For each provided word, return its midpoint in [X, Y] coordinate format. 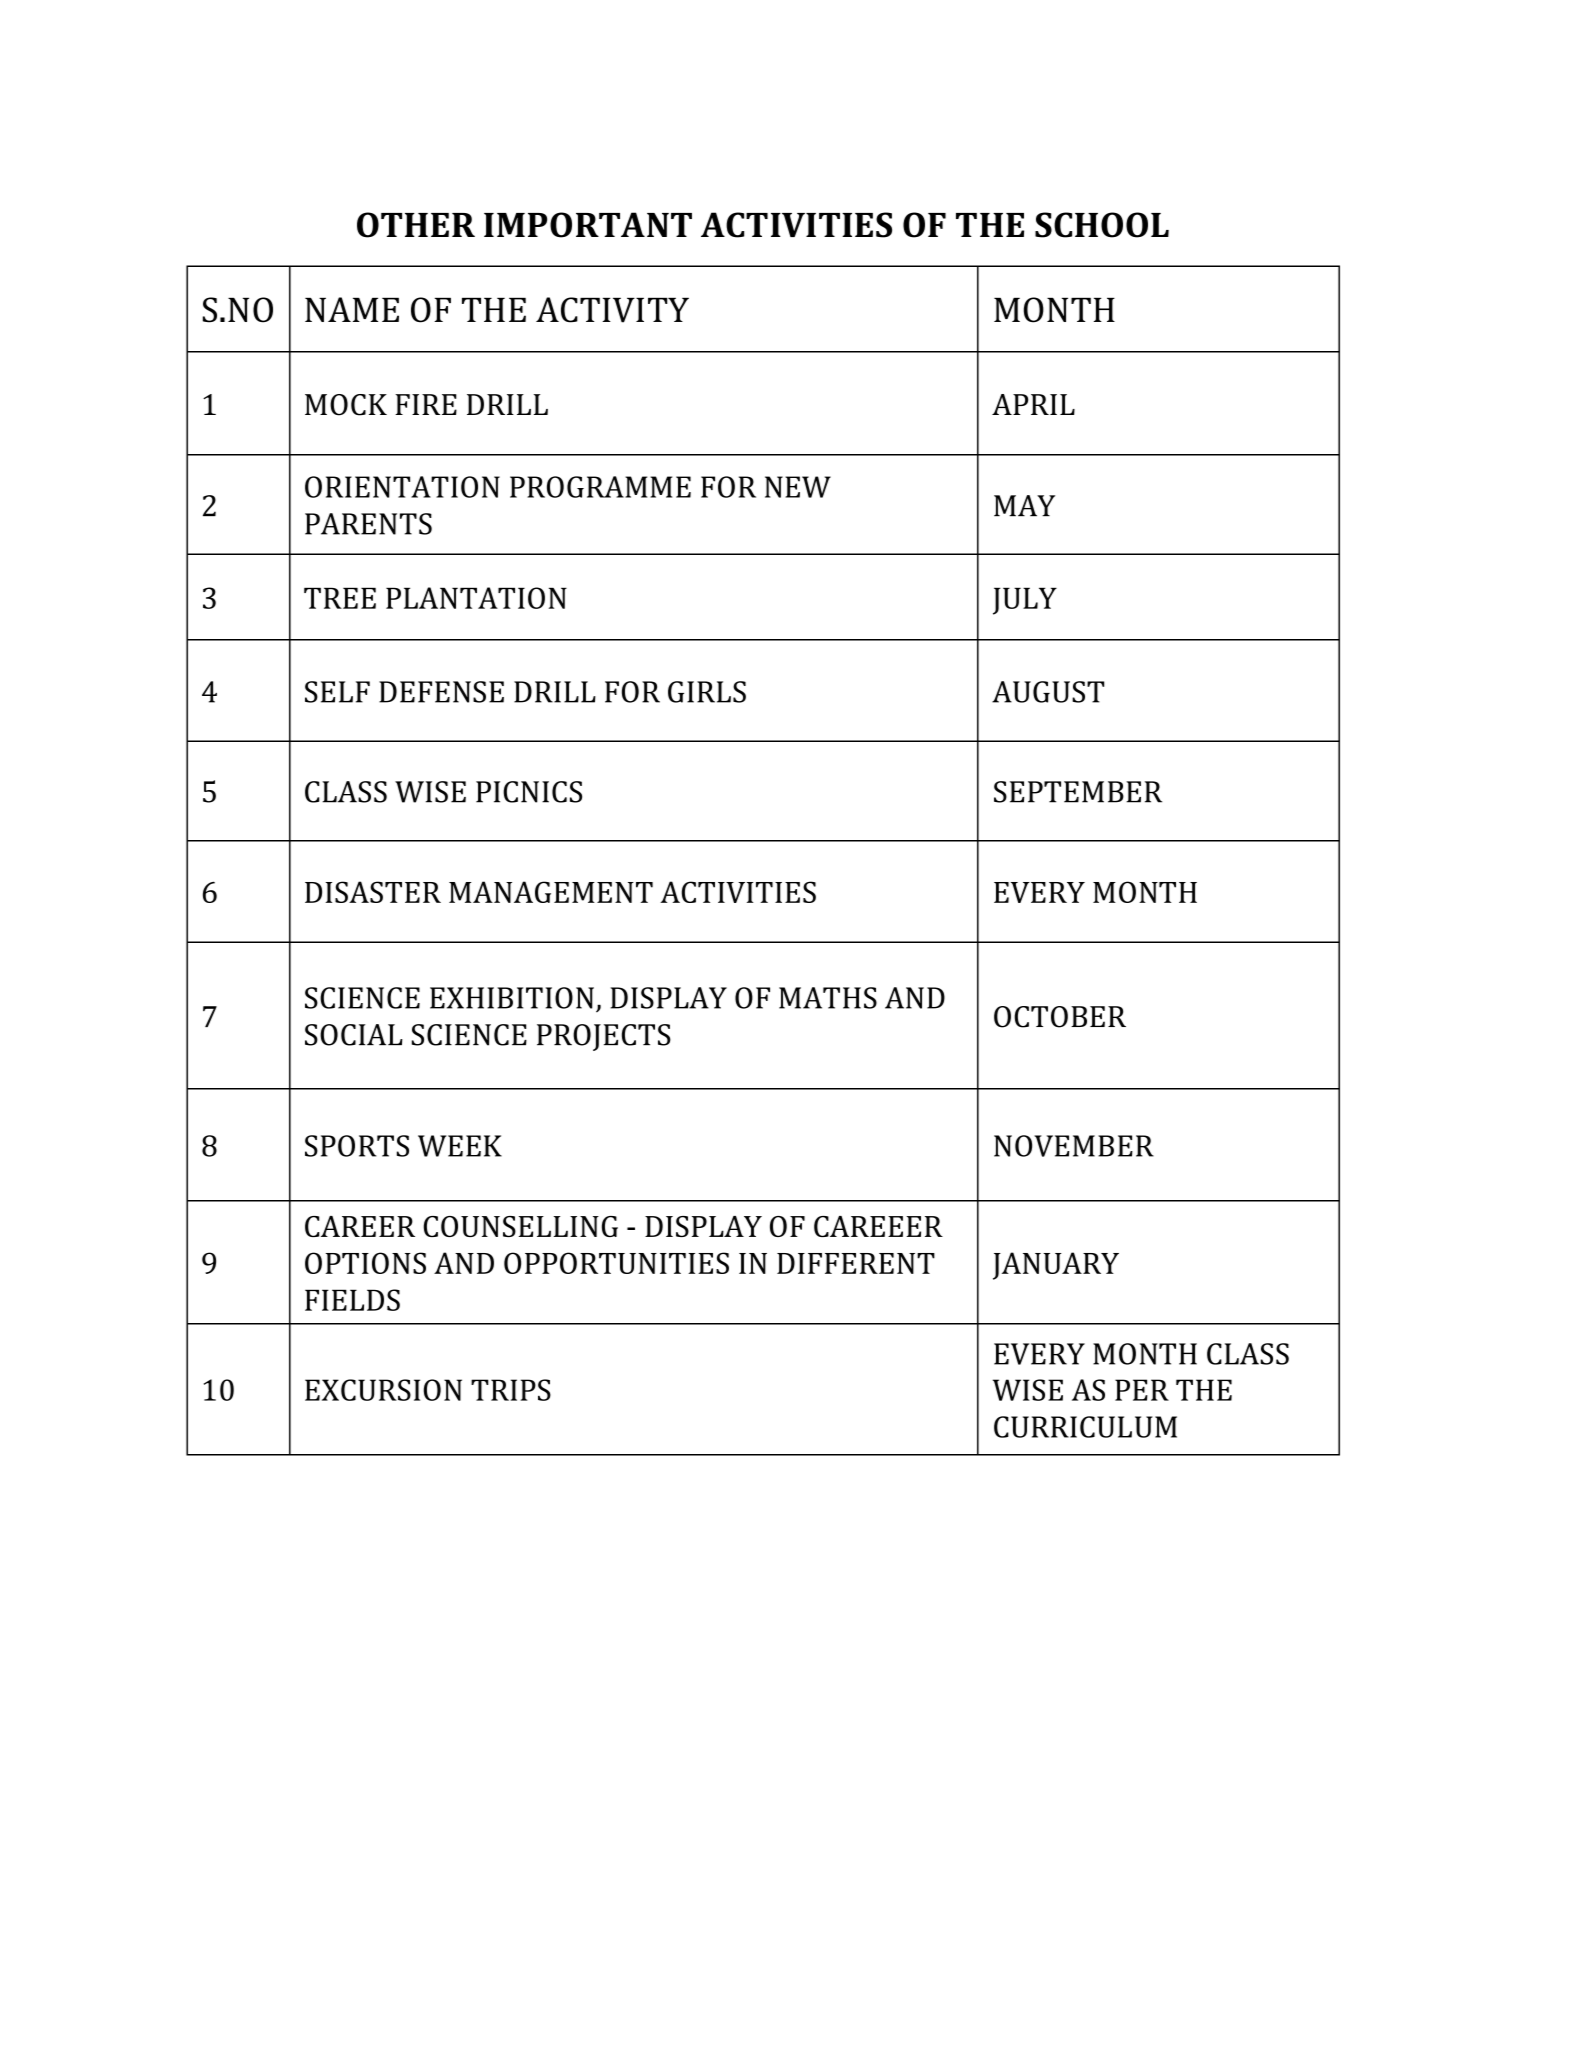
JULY [1025, 601]
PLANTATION [476, 598]
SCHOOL [1102, 225]
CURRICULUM [1085, 1427]
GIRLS [707, 692]
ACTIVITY [612, 310]
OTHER [416, 225]
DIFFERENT [856, 1263]
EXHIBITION [512, 998]
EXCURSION [383, 1390]
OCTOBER [1060, 1017]
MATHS [828, 998]
